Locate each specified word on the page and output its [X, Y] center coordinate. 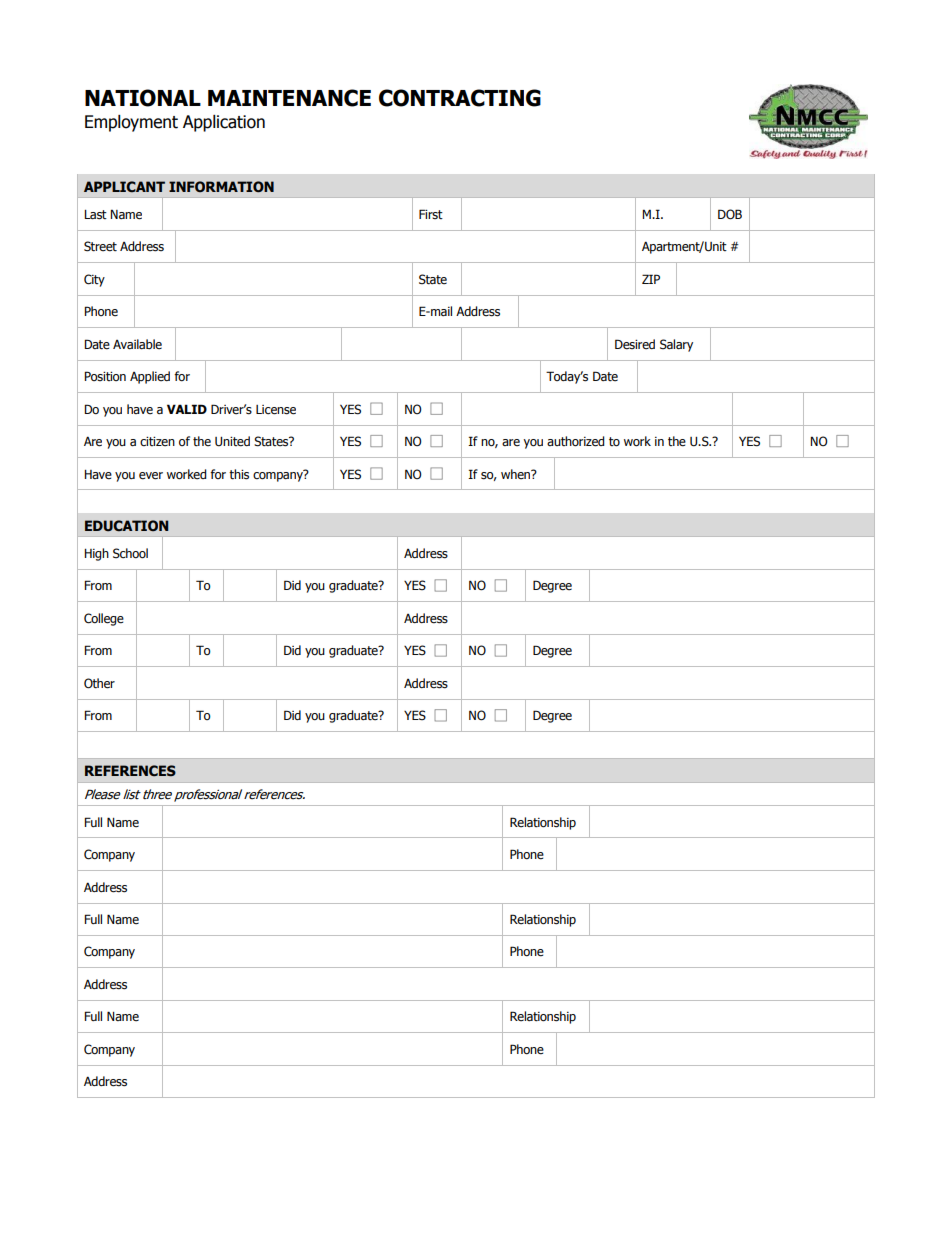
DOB [730, 214]
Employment [131, 123]
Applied [150, 377]
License [276, 410]
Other [99, 683]
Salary [676, 345]
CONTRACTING [460, 98]
